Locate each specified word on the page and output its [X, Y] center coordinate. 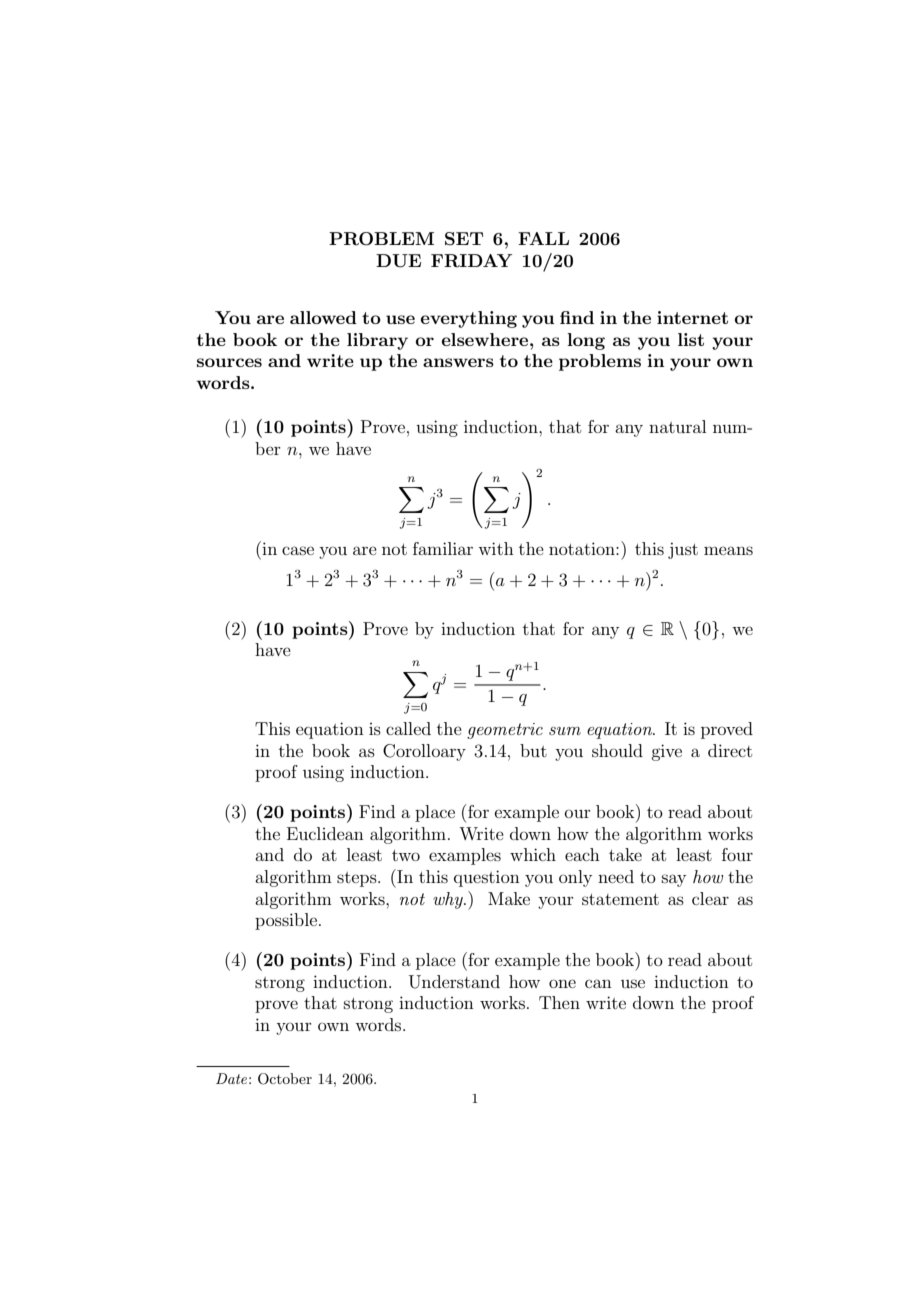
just [683, 550]
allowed [323, 317]
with [496, 548]
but [533, 750]
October [285, 1079]
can [598, 983]
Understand [454, 982]
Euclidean [325, 833]
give [666, 752]
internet [692, 317]
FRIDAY [471, 261]
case [298, 550]
